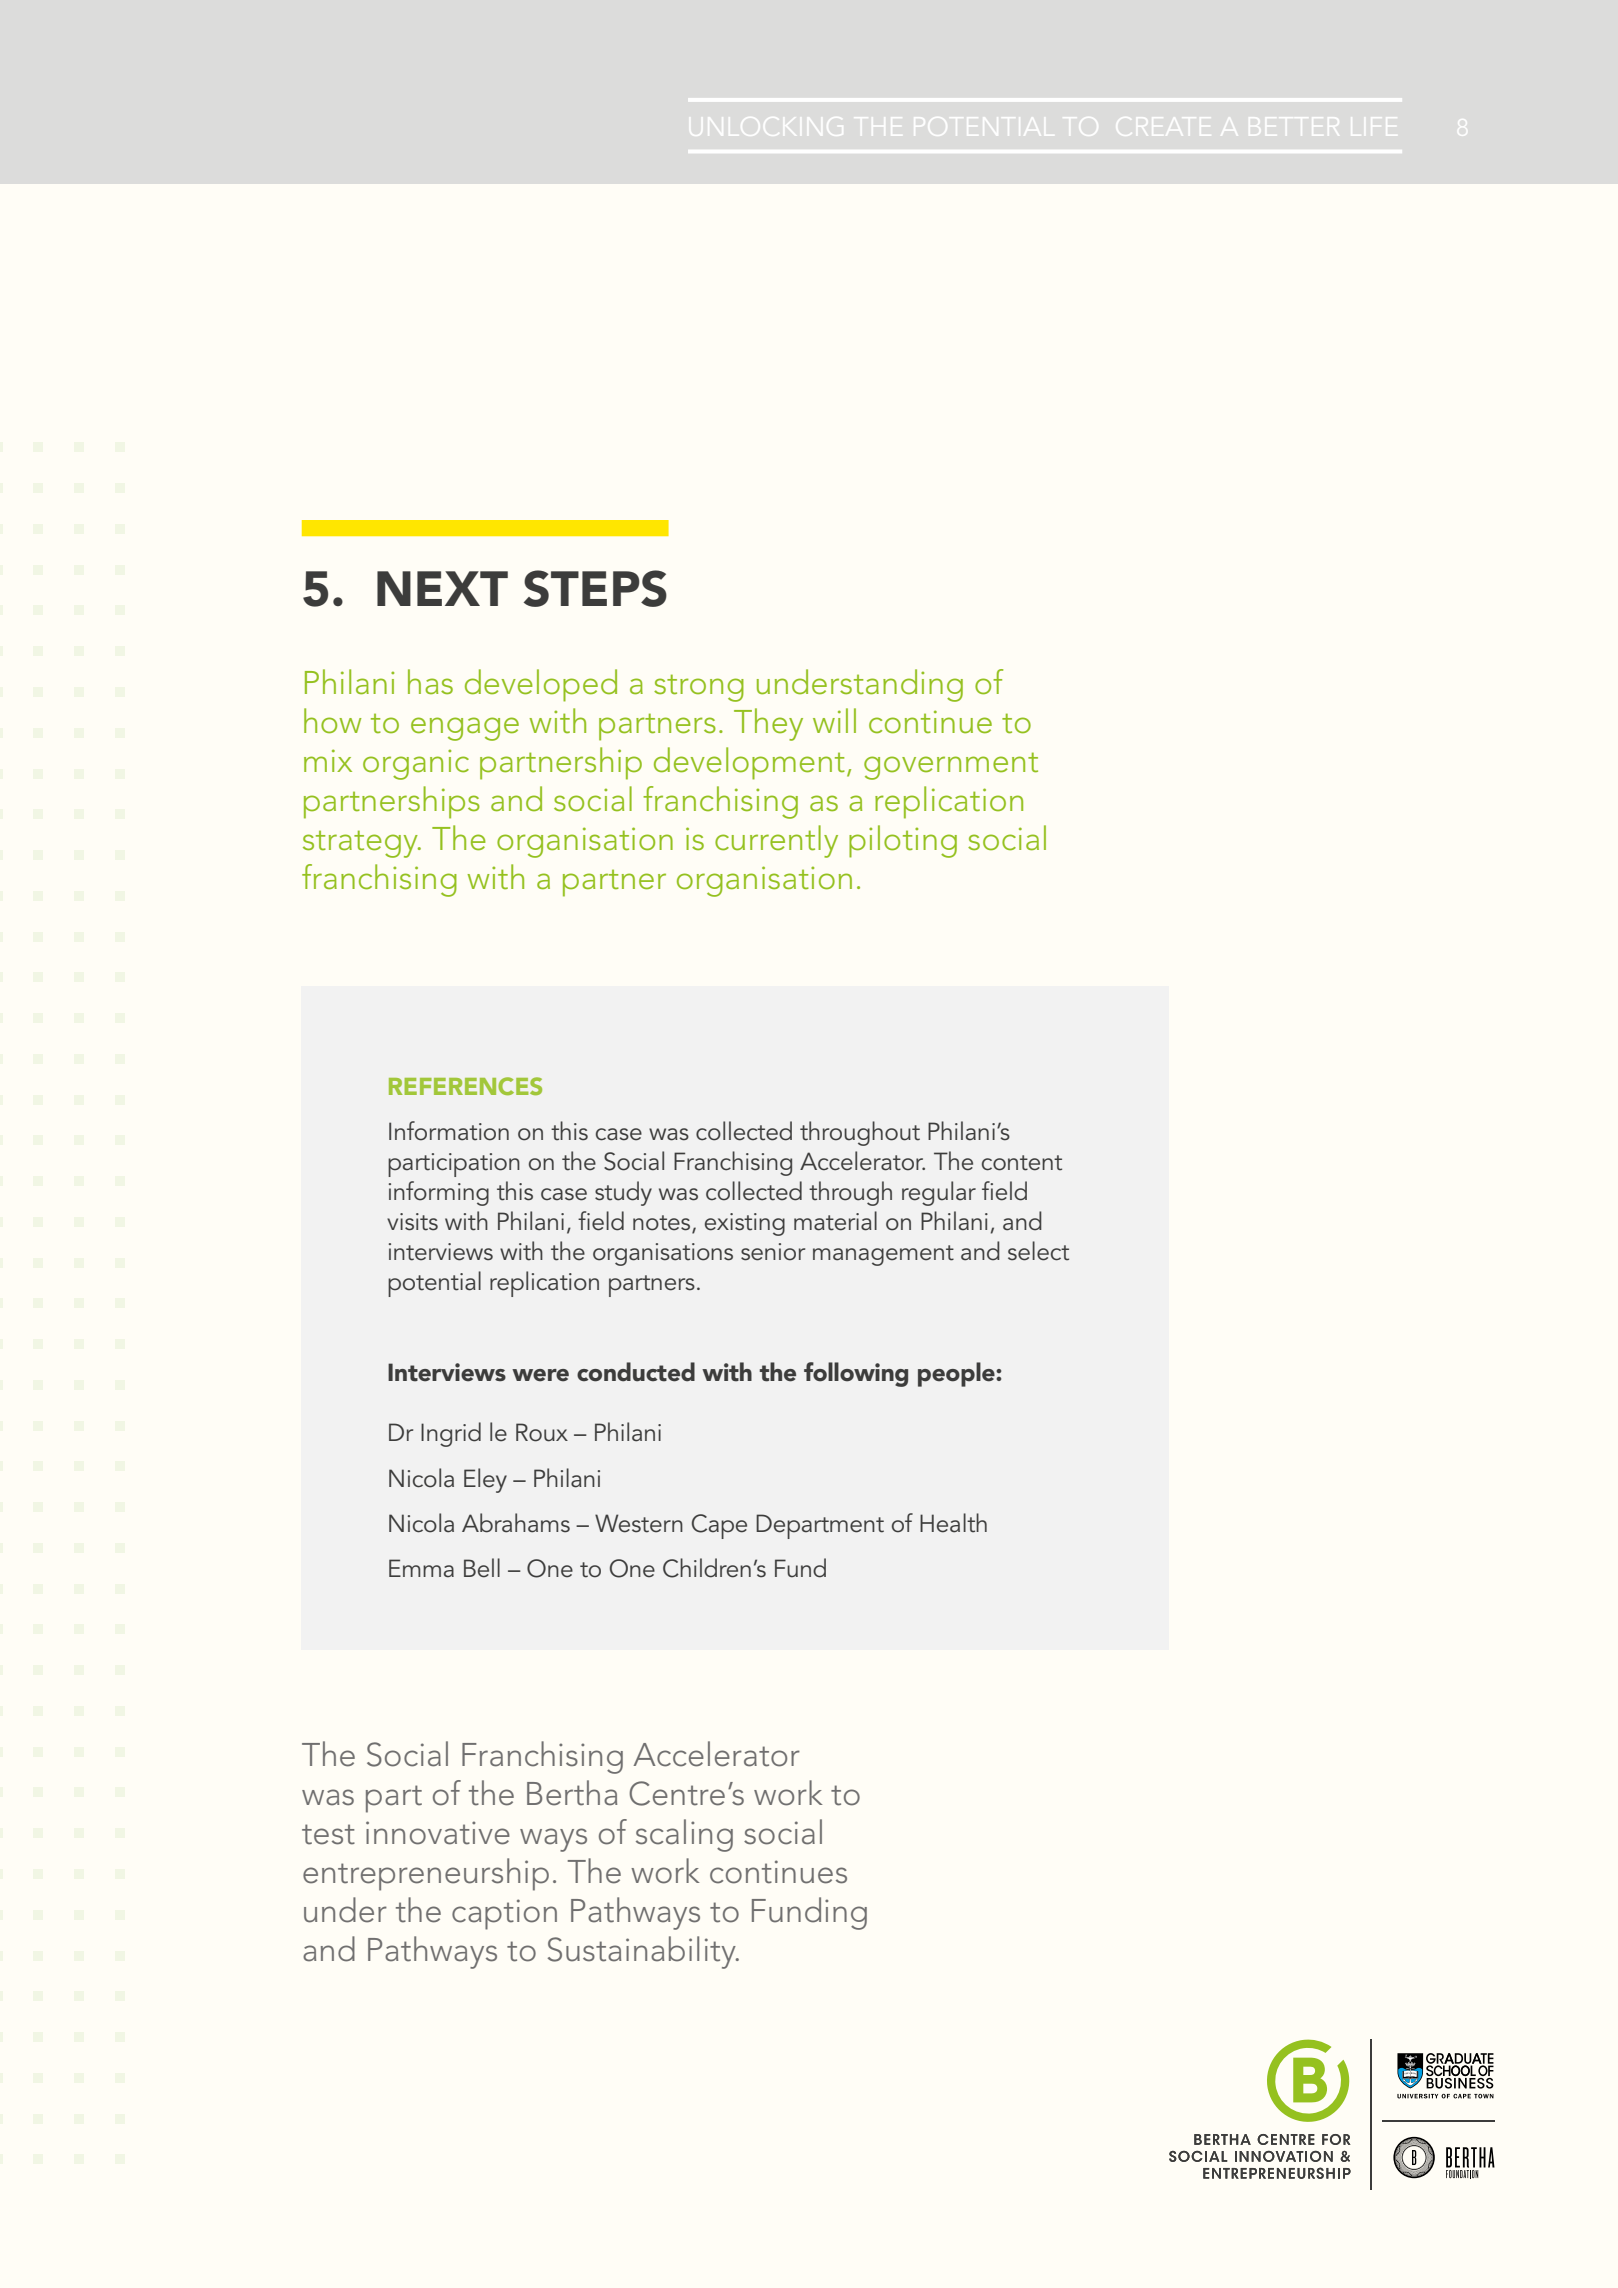 This document has width=1618, height=2288. Describe the element at coordinates (426, 1874) in the document. I see `entrepreneurship` at that location.
